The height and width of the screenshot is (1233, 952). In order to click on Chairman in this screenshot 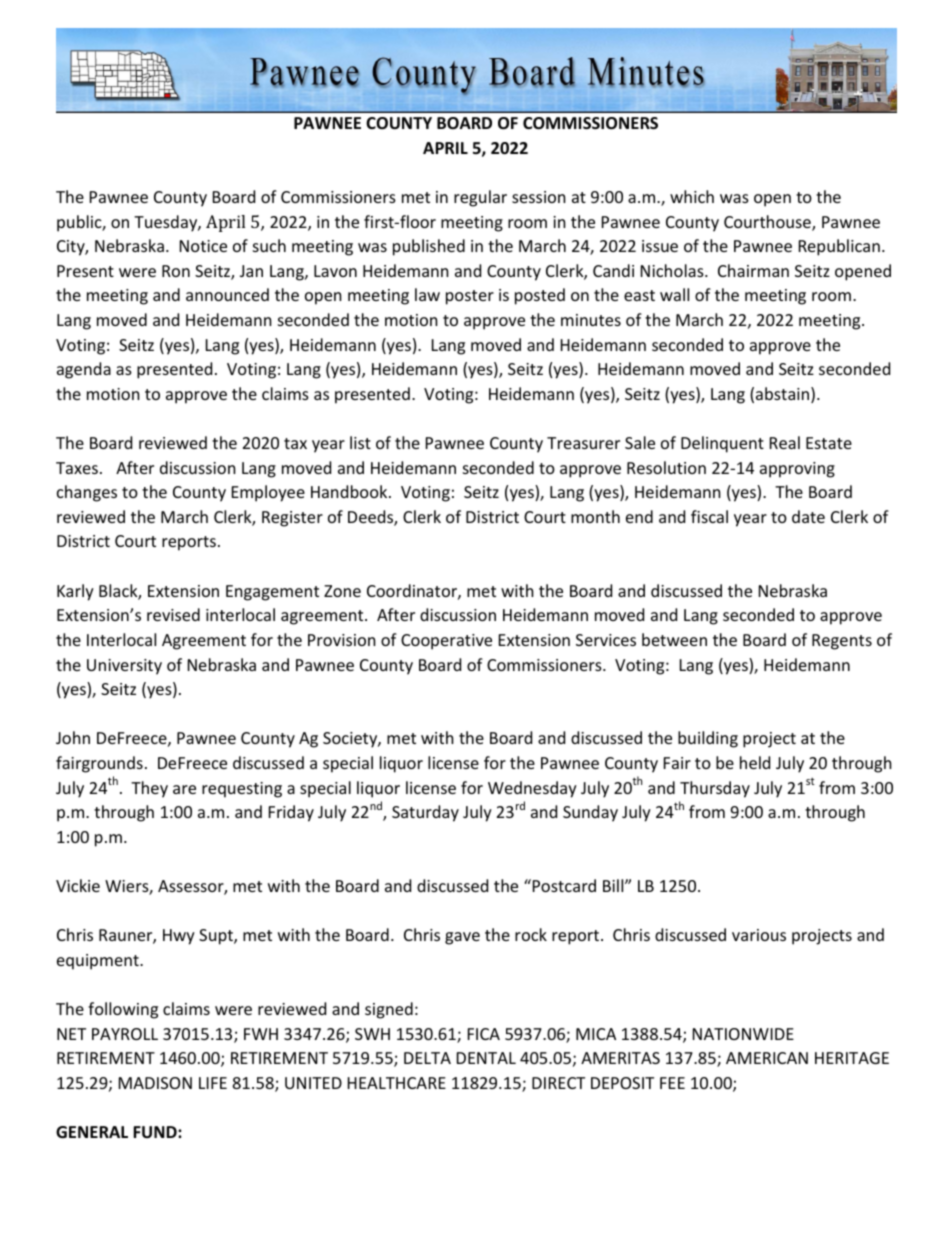, I will do `click(753, 270)`.
